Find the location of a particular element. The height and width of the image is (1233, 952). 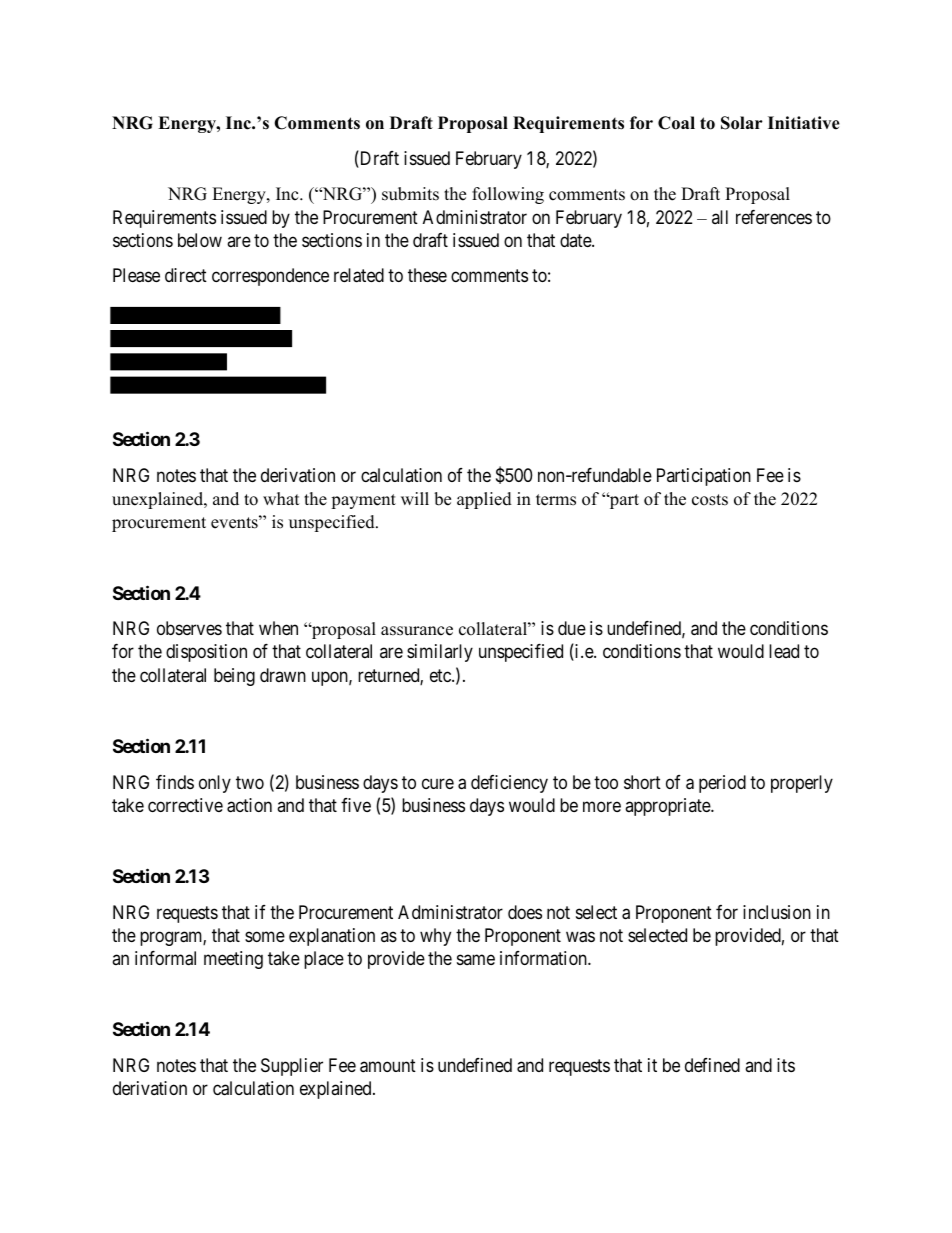

amount is located at coordinates (388, 1066).
